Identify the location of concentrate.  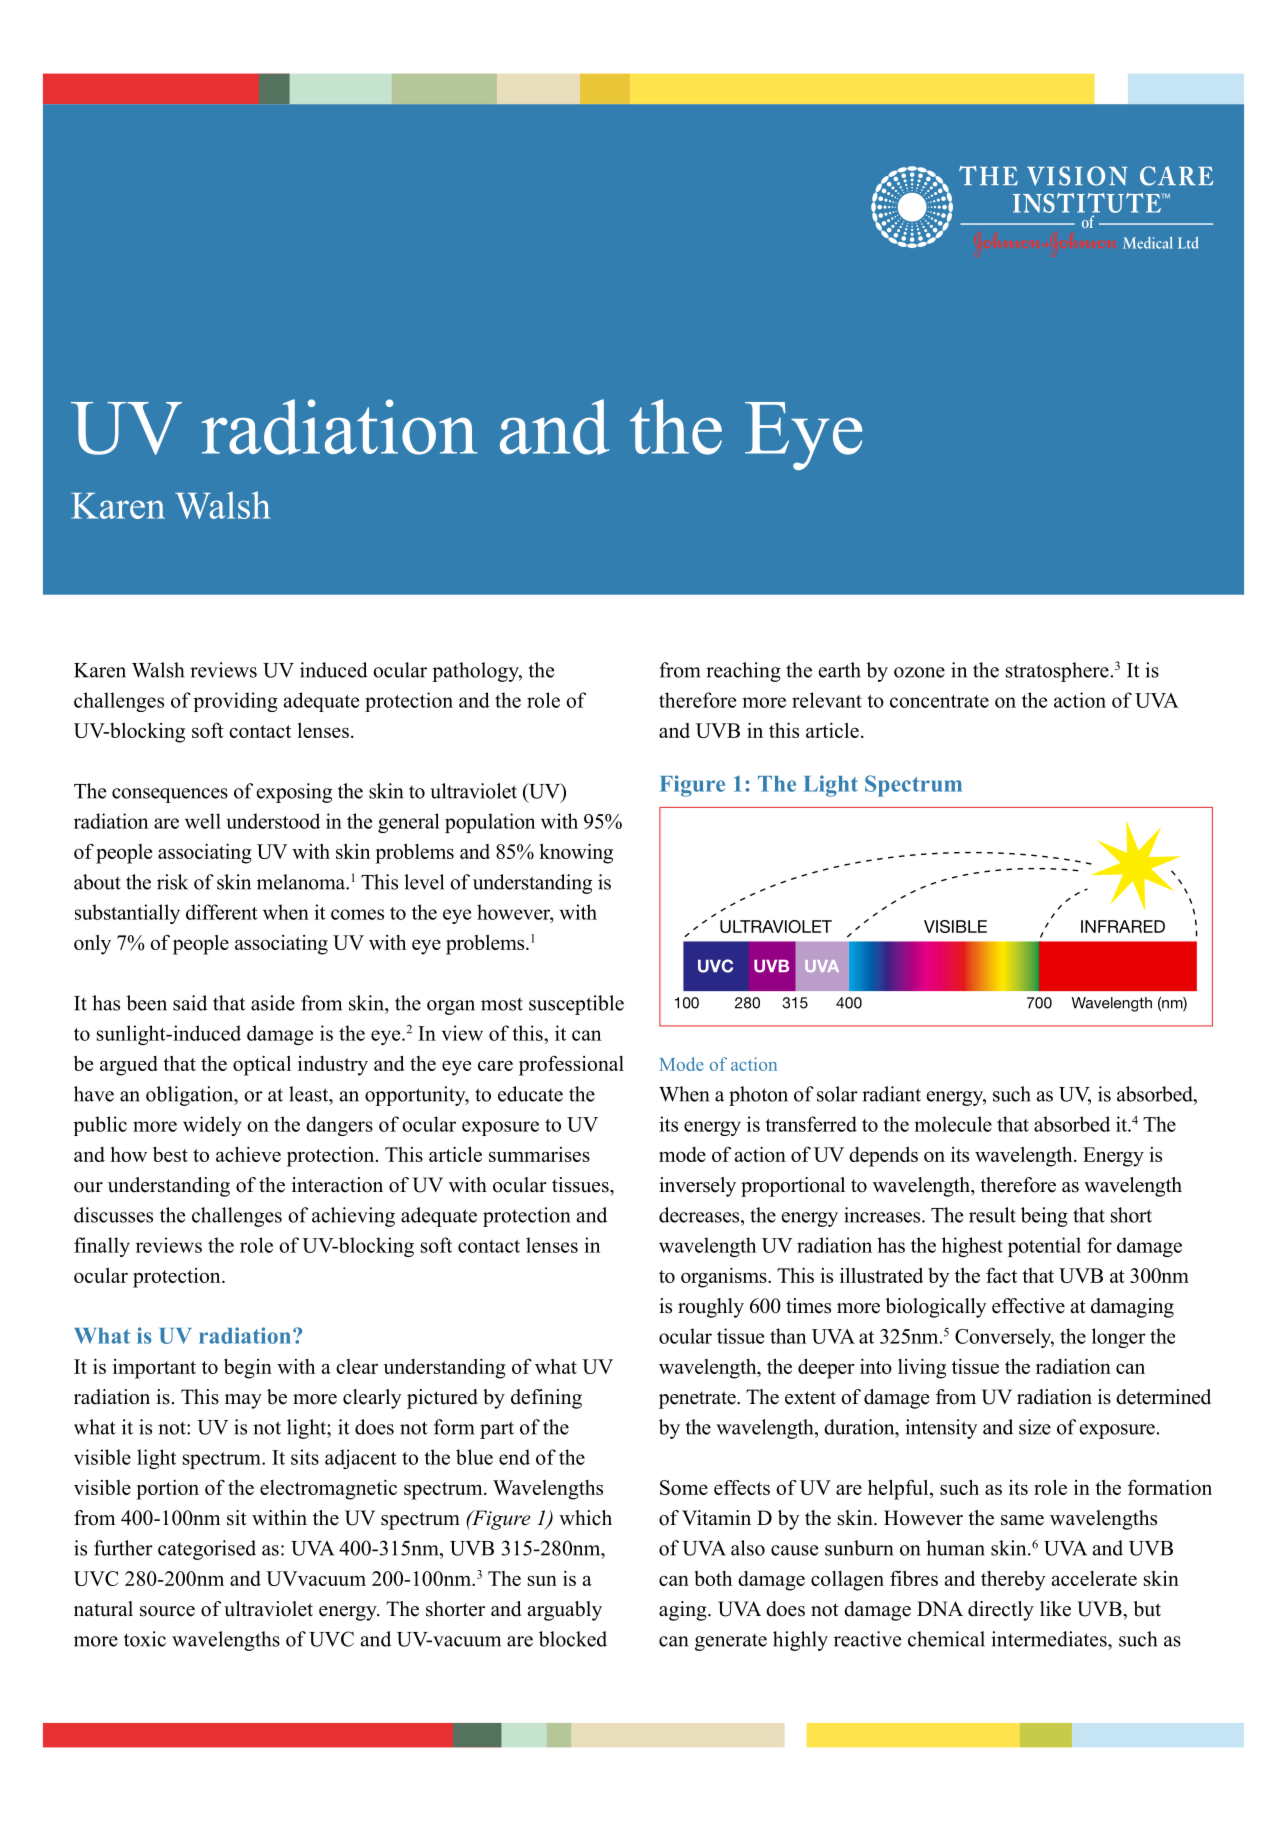
(939, 701).
